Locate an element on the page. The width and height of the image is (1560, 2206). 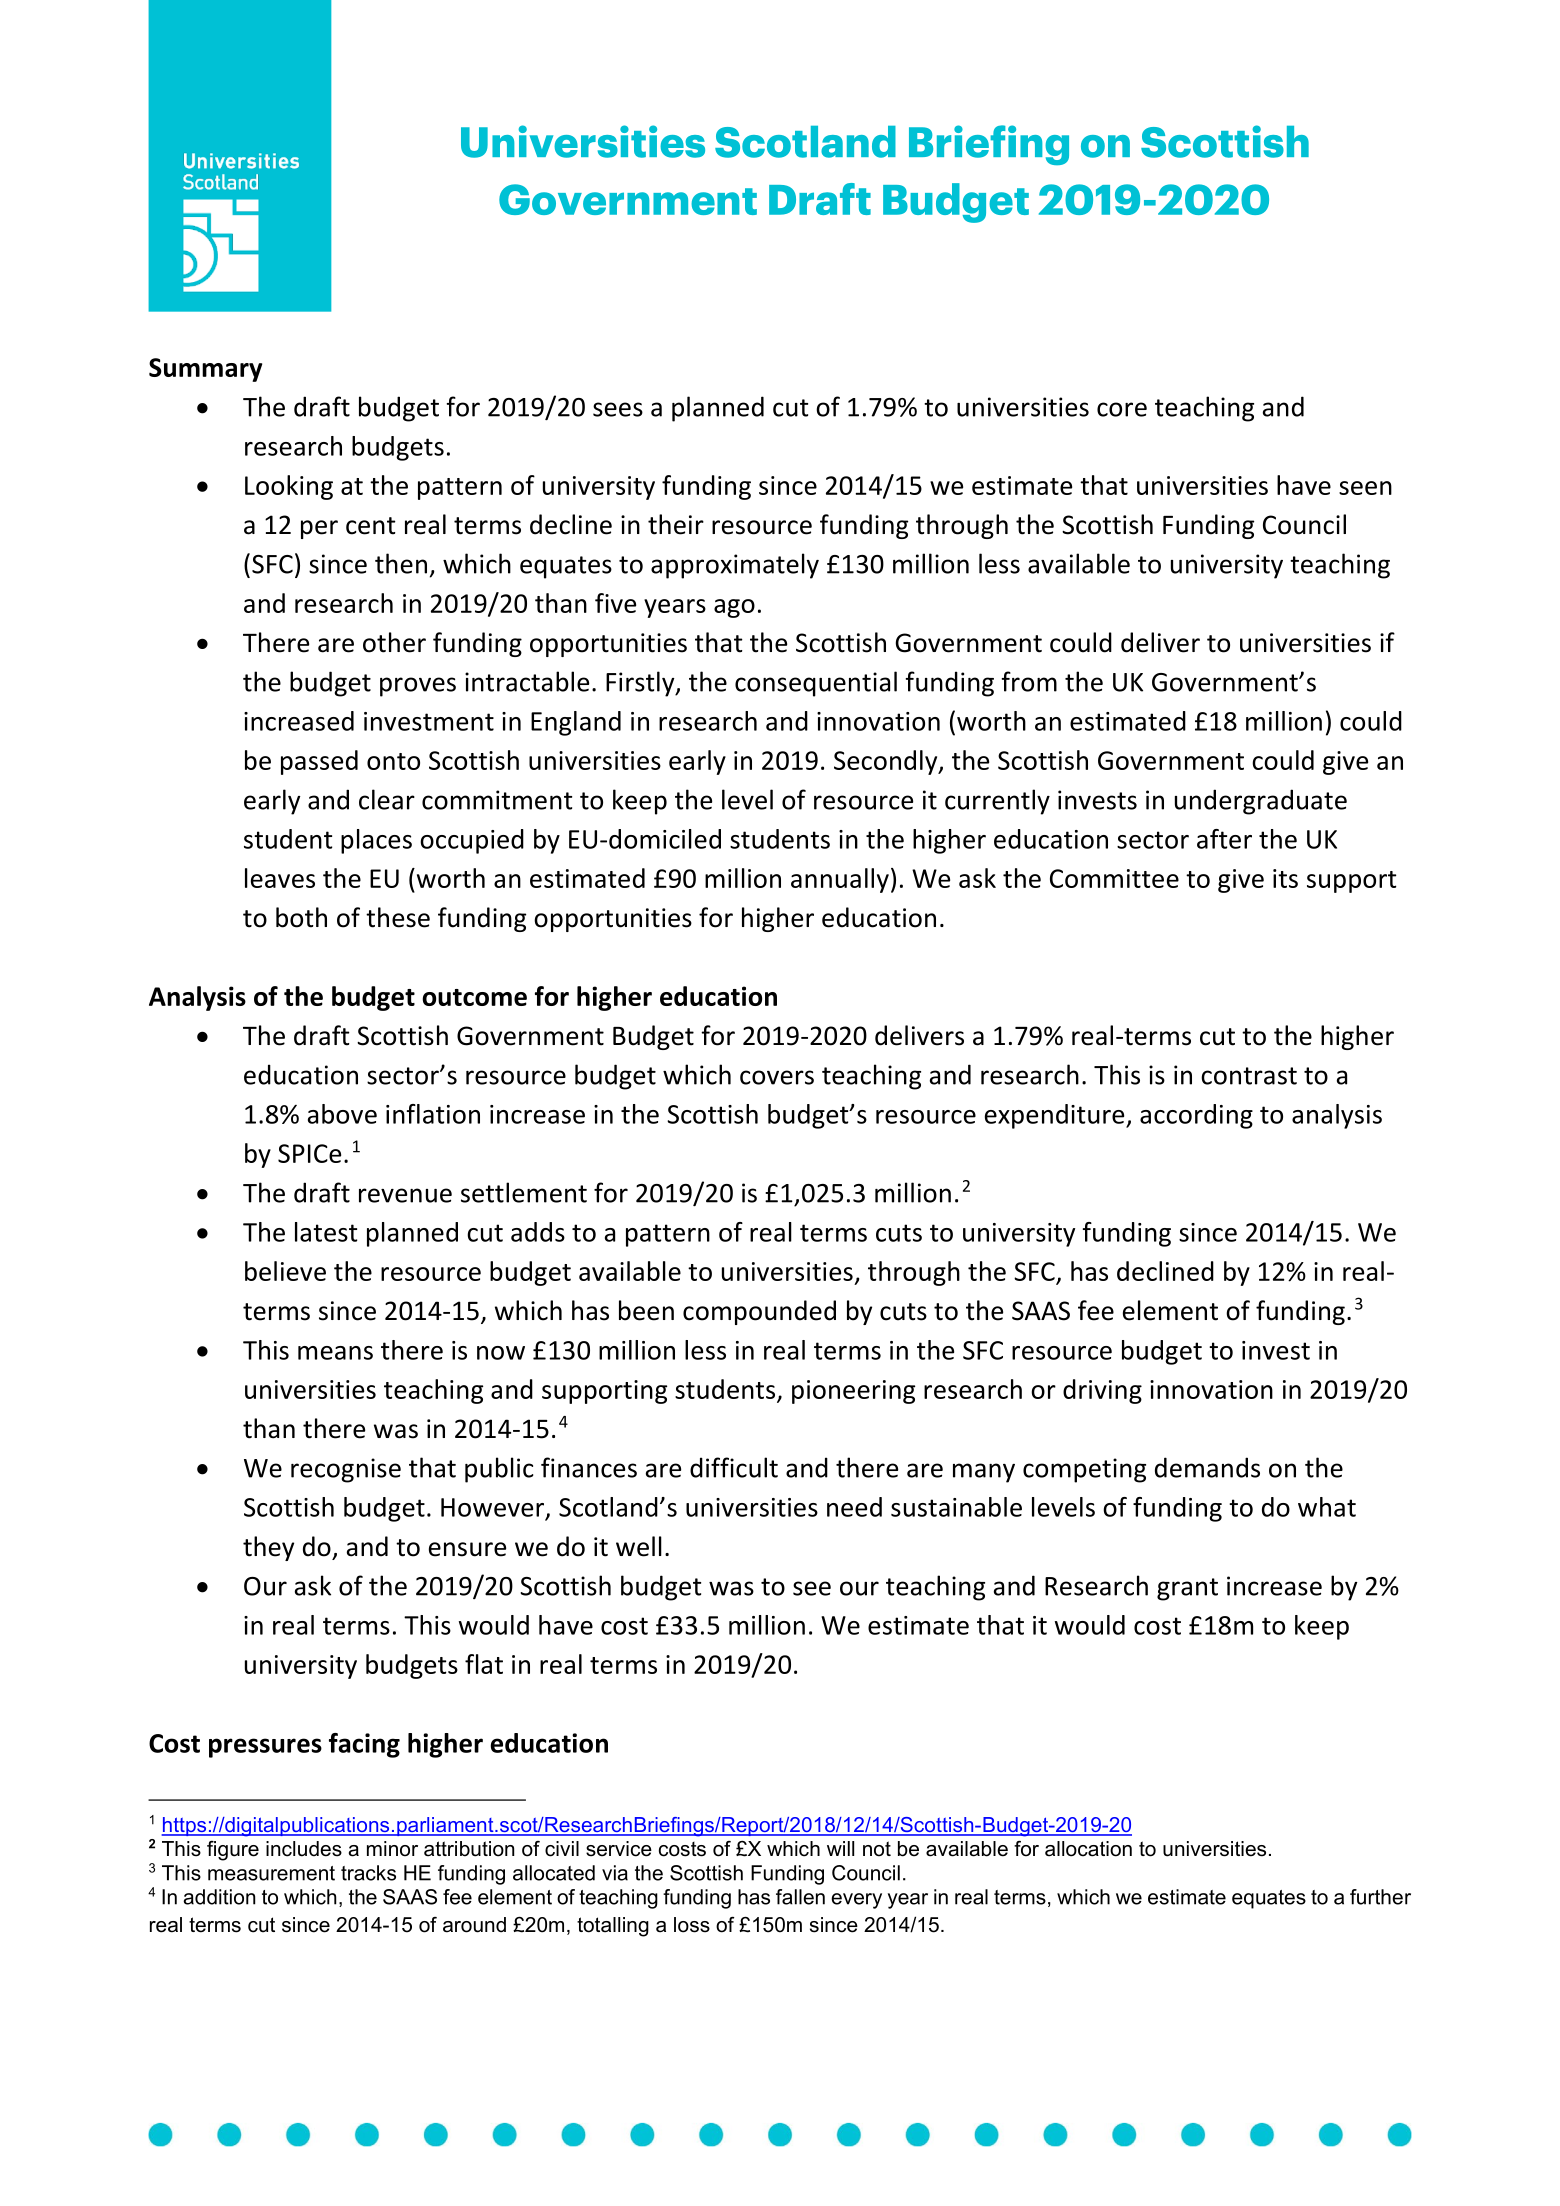
tracks is located at coordinates (368, 1873).
